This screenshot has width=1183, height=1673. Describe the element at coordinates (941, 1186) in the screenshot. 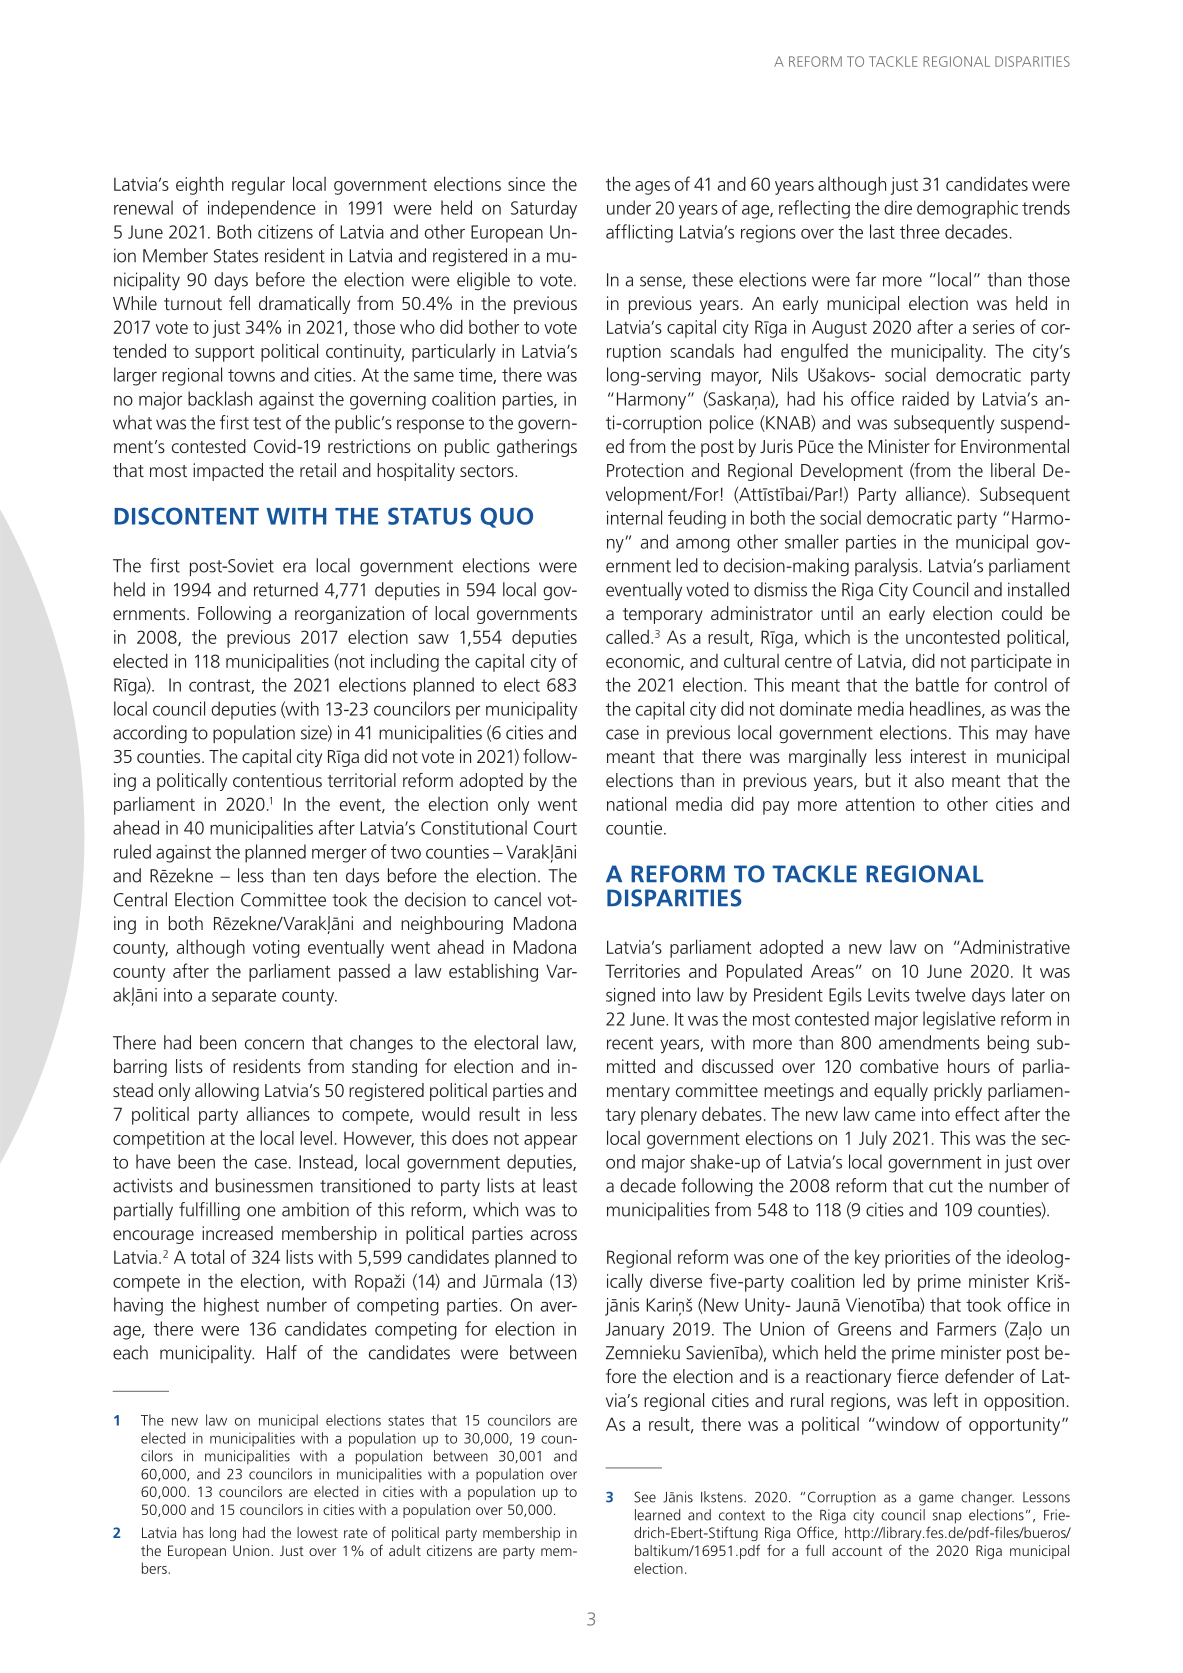

I see `cut` at that location.
